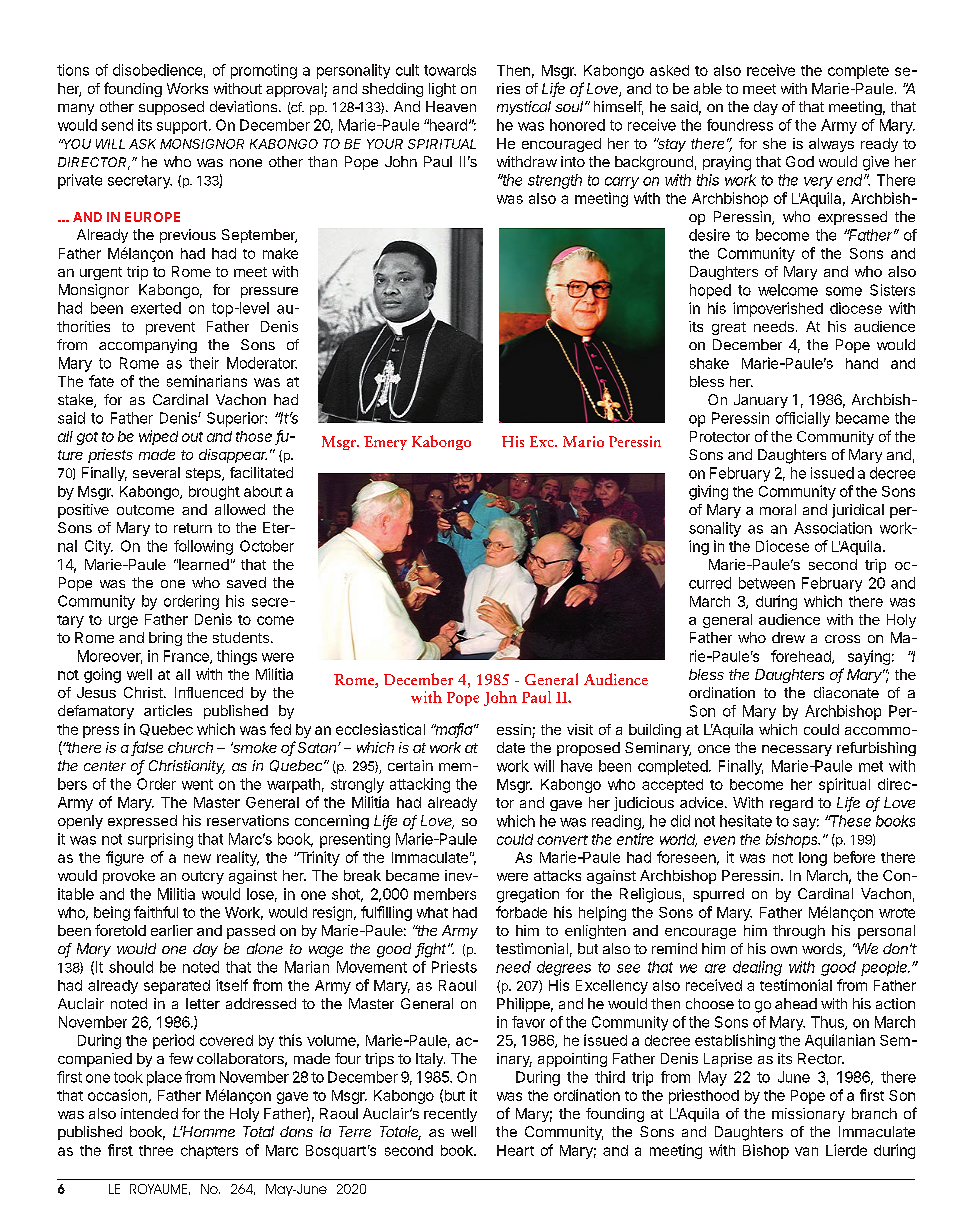  I want to click on bring, so click(165, 639).
